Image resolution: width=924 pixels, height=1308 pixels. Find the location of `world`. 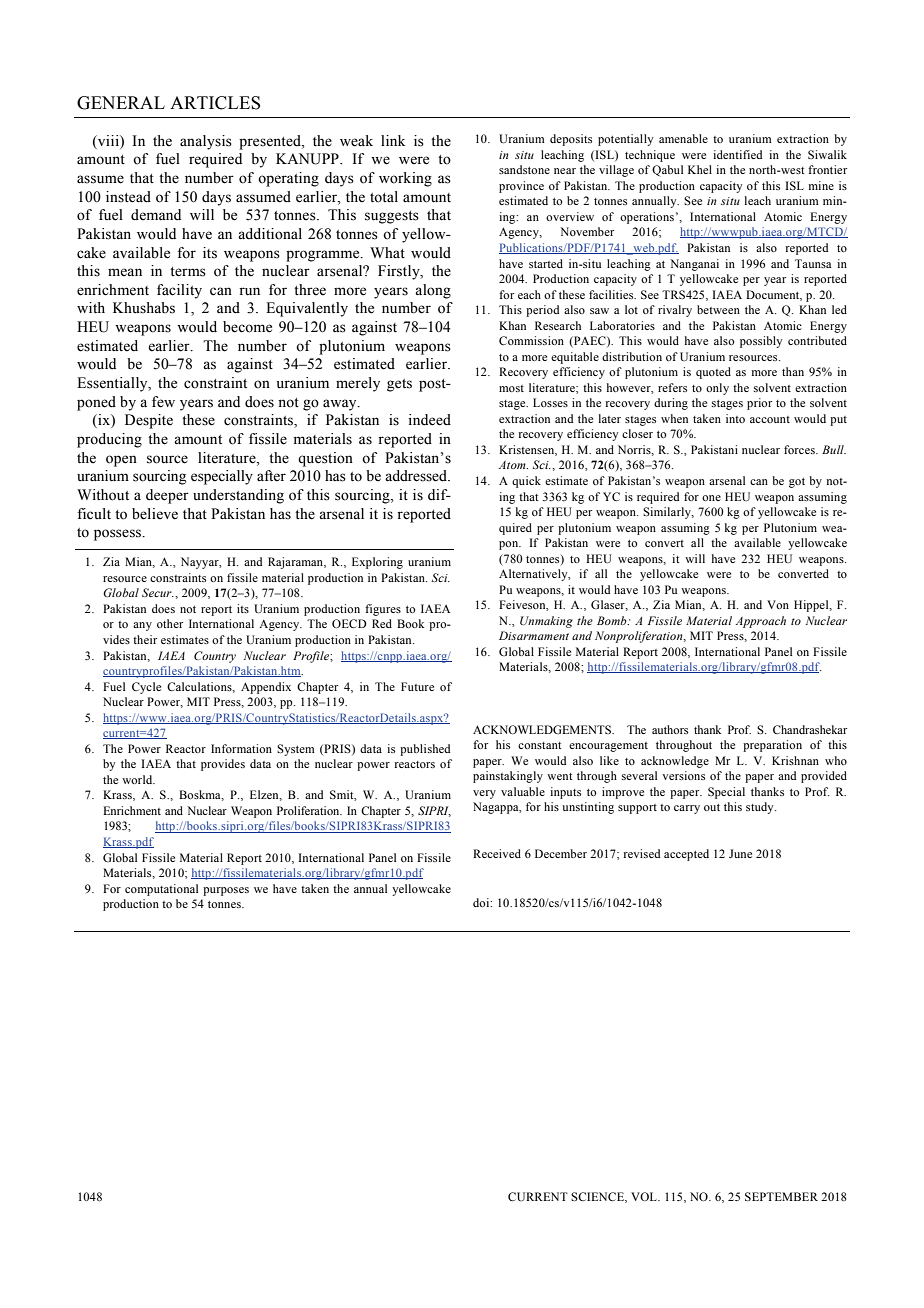

world is located at coordinates (138, 779).
